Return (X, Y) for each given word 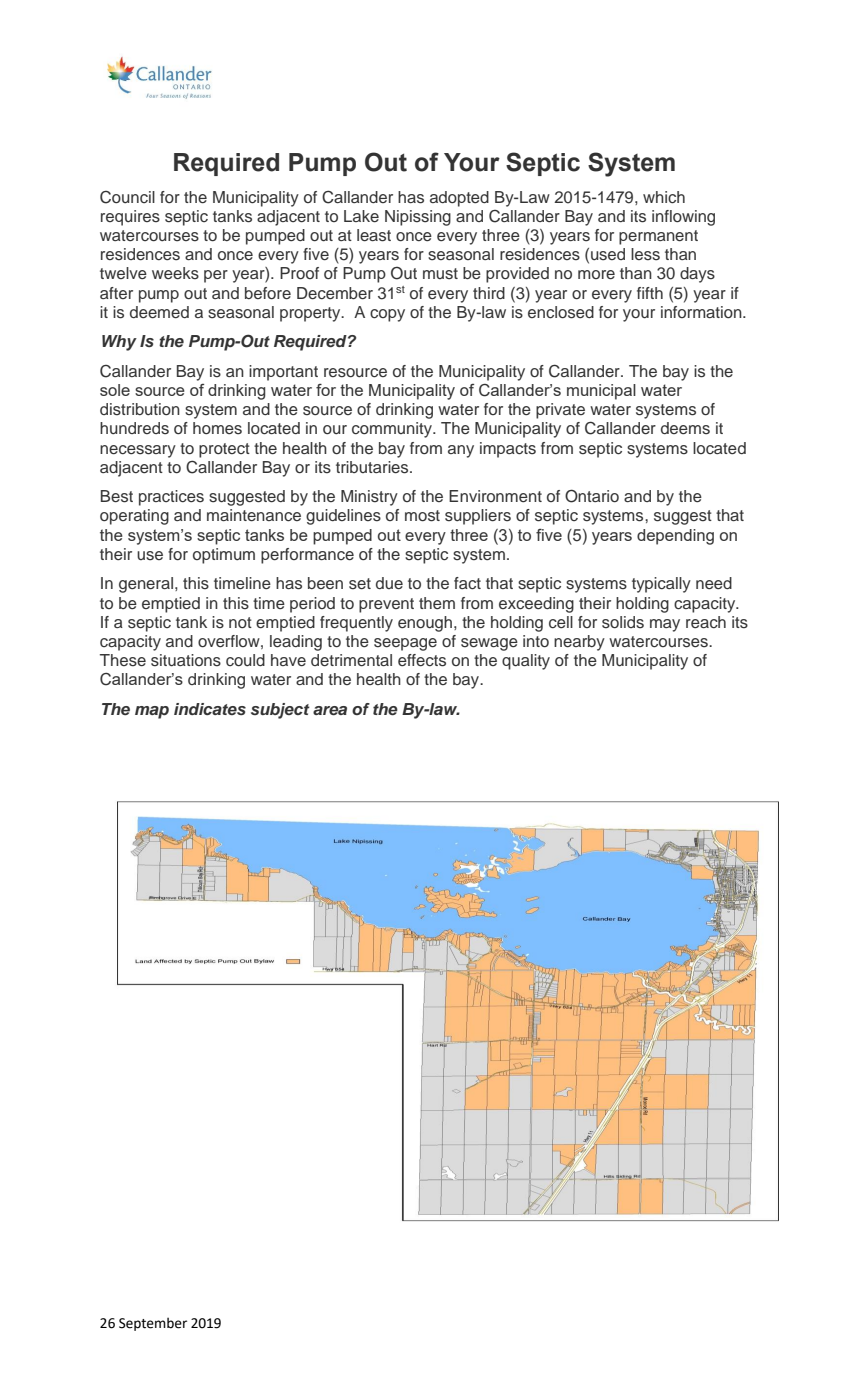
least (374, 235)
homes (217, 428)
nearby (579, 643)
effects (422, 660)
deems (685, 428)
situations (186, 660)
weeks (175, 273)
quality (526, 662)
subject (280, 711)
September (153, 1324)
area (330, 710)
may (665, 625)
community (393, 430)
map (152, 712)
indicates (210, 709)
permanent (658, 237)
